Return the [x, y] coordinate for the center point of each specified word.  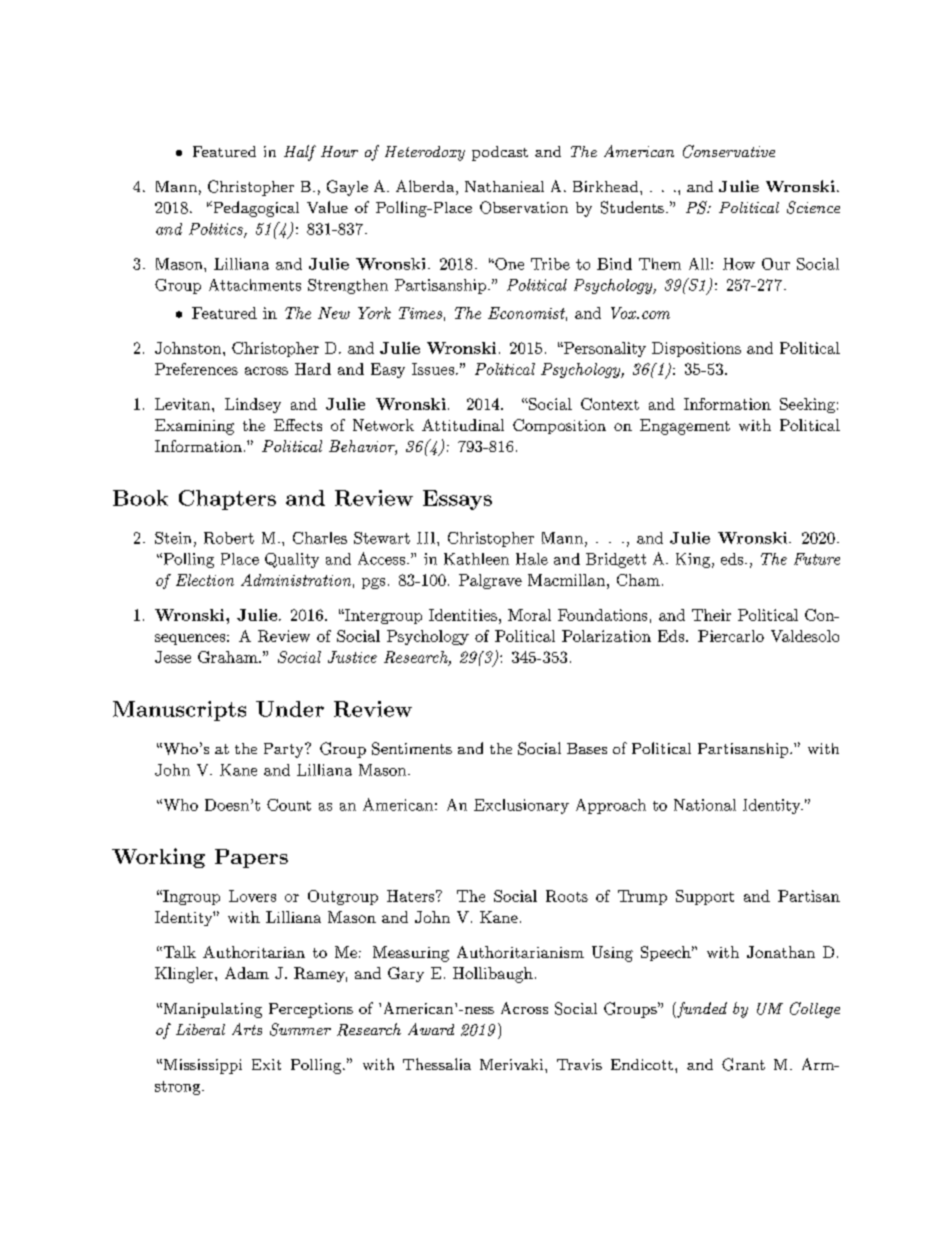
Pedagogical [255, 209]
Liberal [200, 1029]
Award [431, 1029]
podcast [500, 153]
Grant [743, 1064]
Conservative [729, 151]
